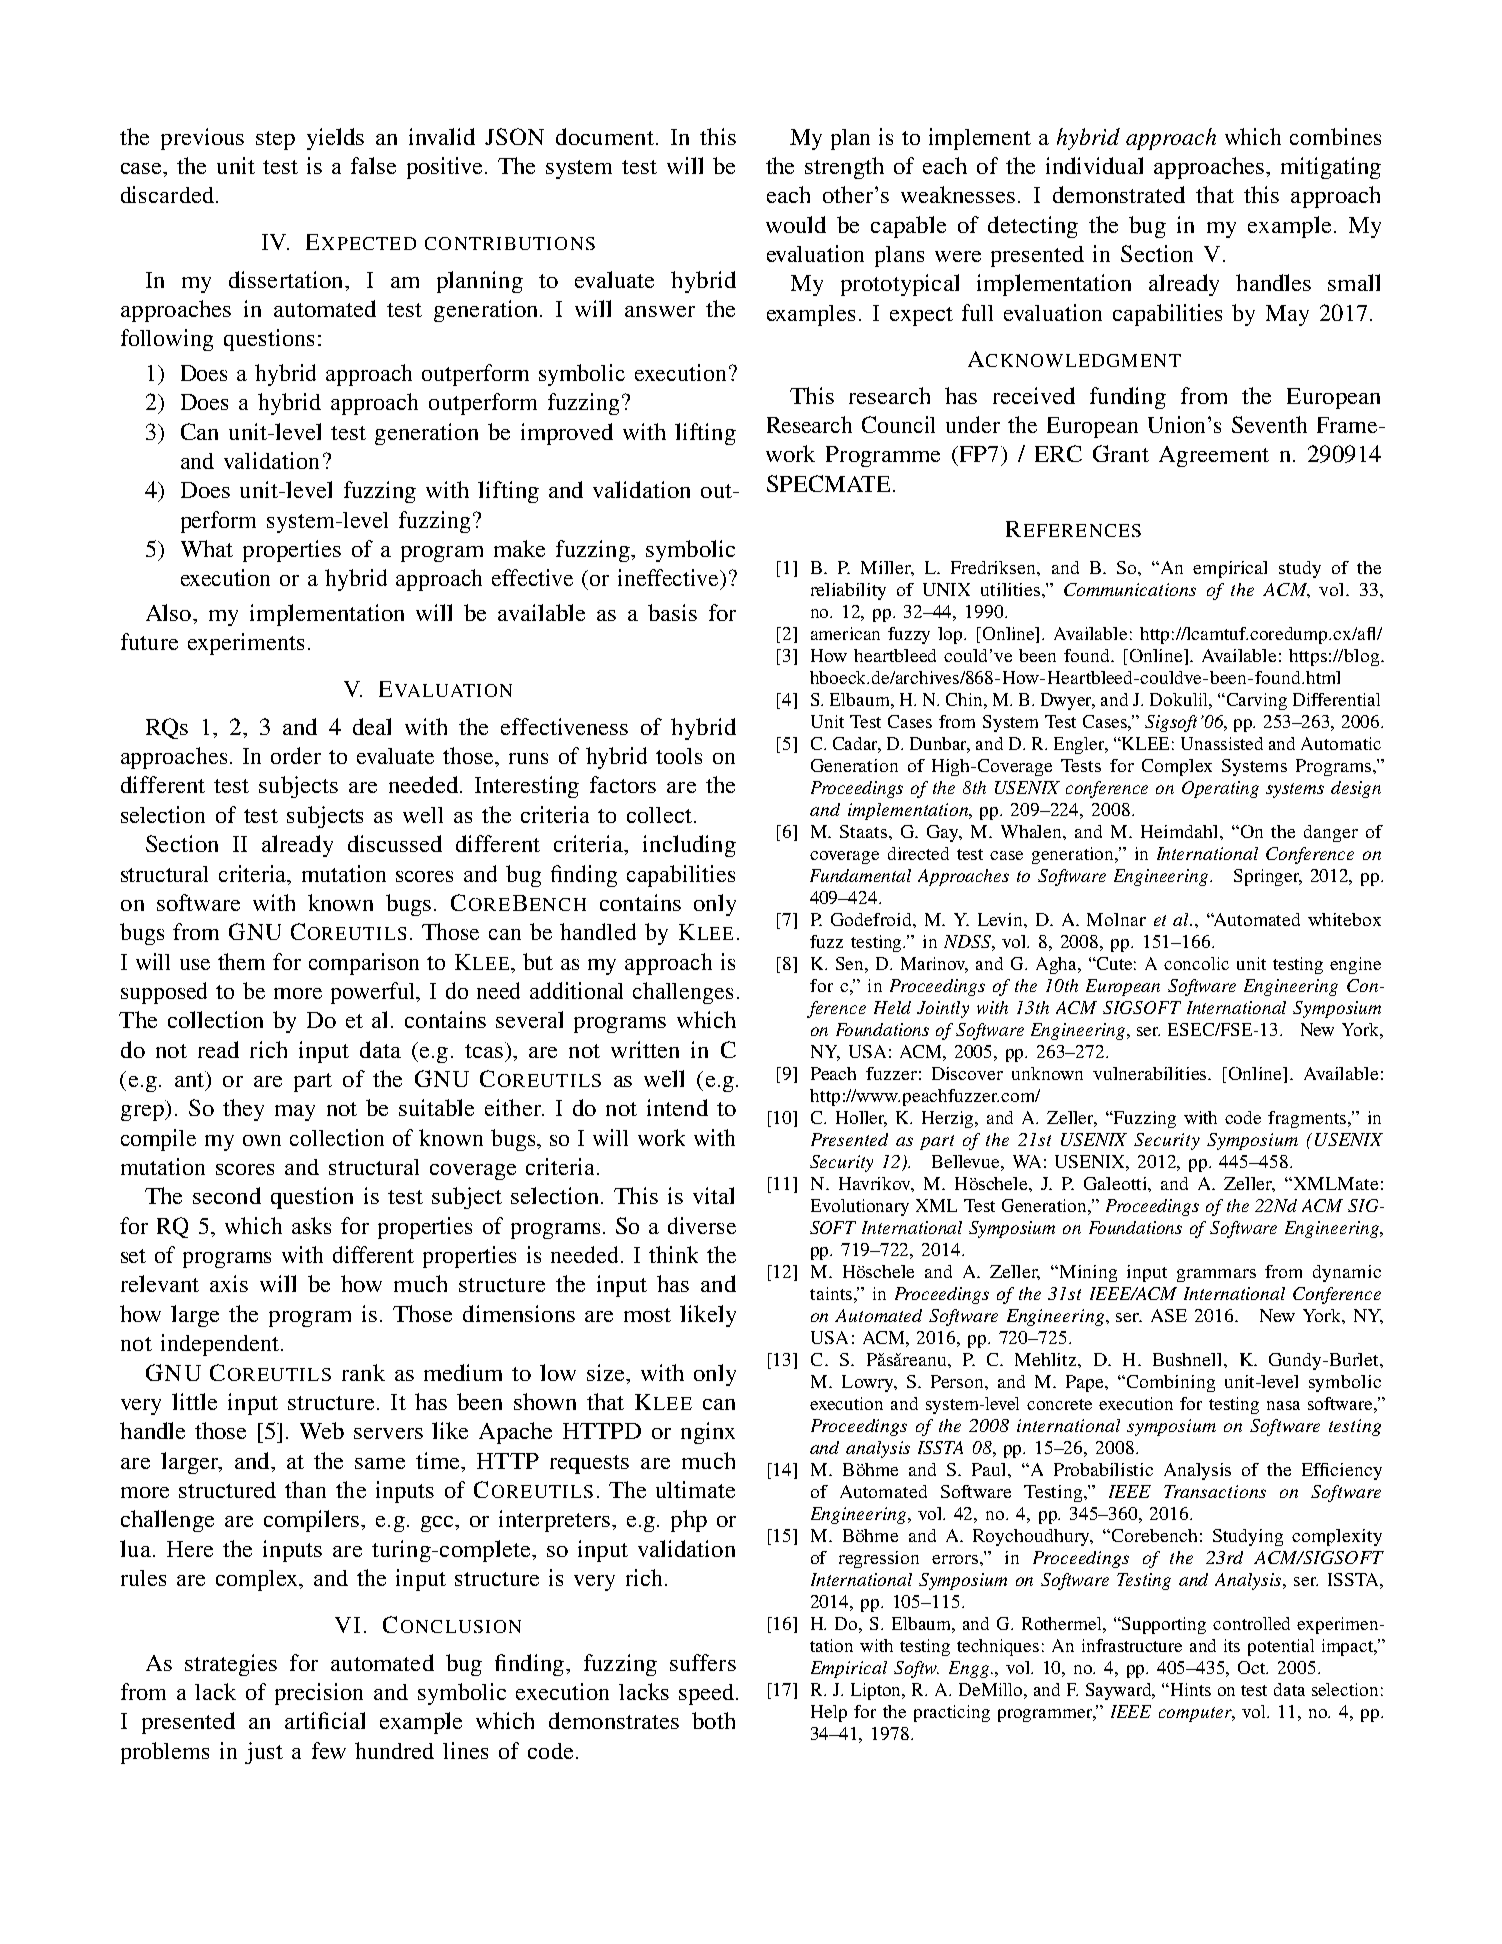 The image size is (1502, 1944). What do you see at coordinates (796, 224) in the image?
I see `would` at bounding box center [796, 224].
